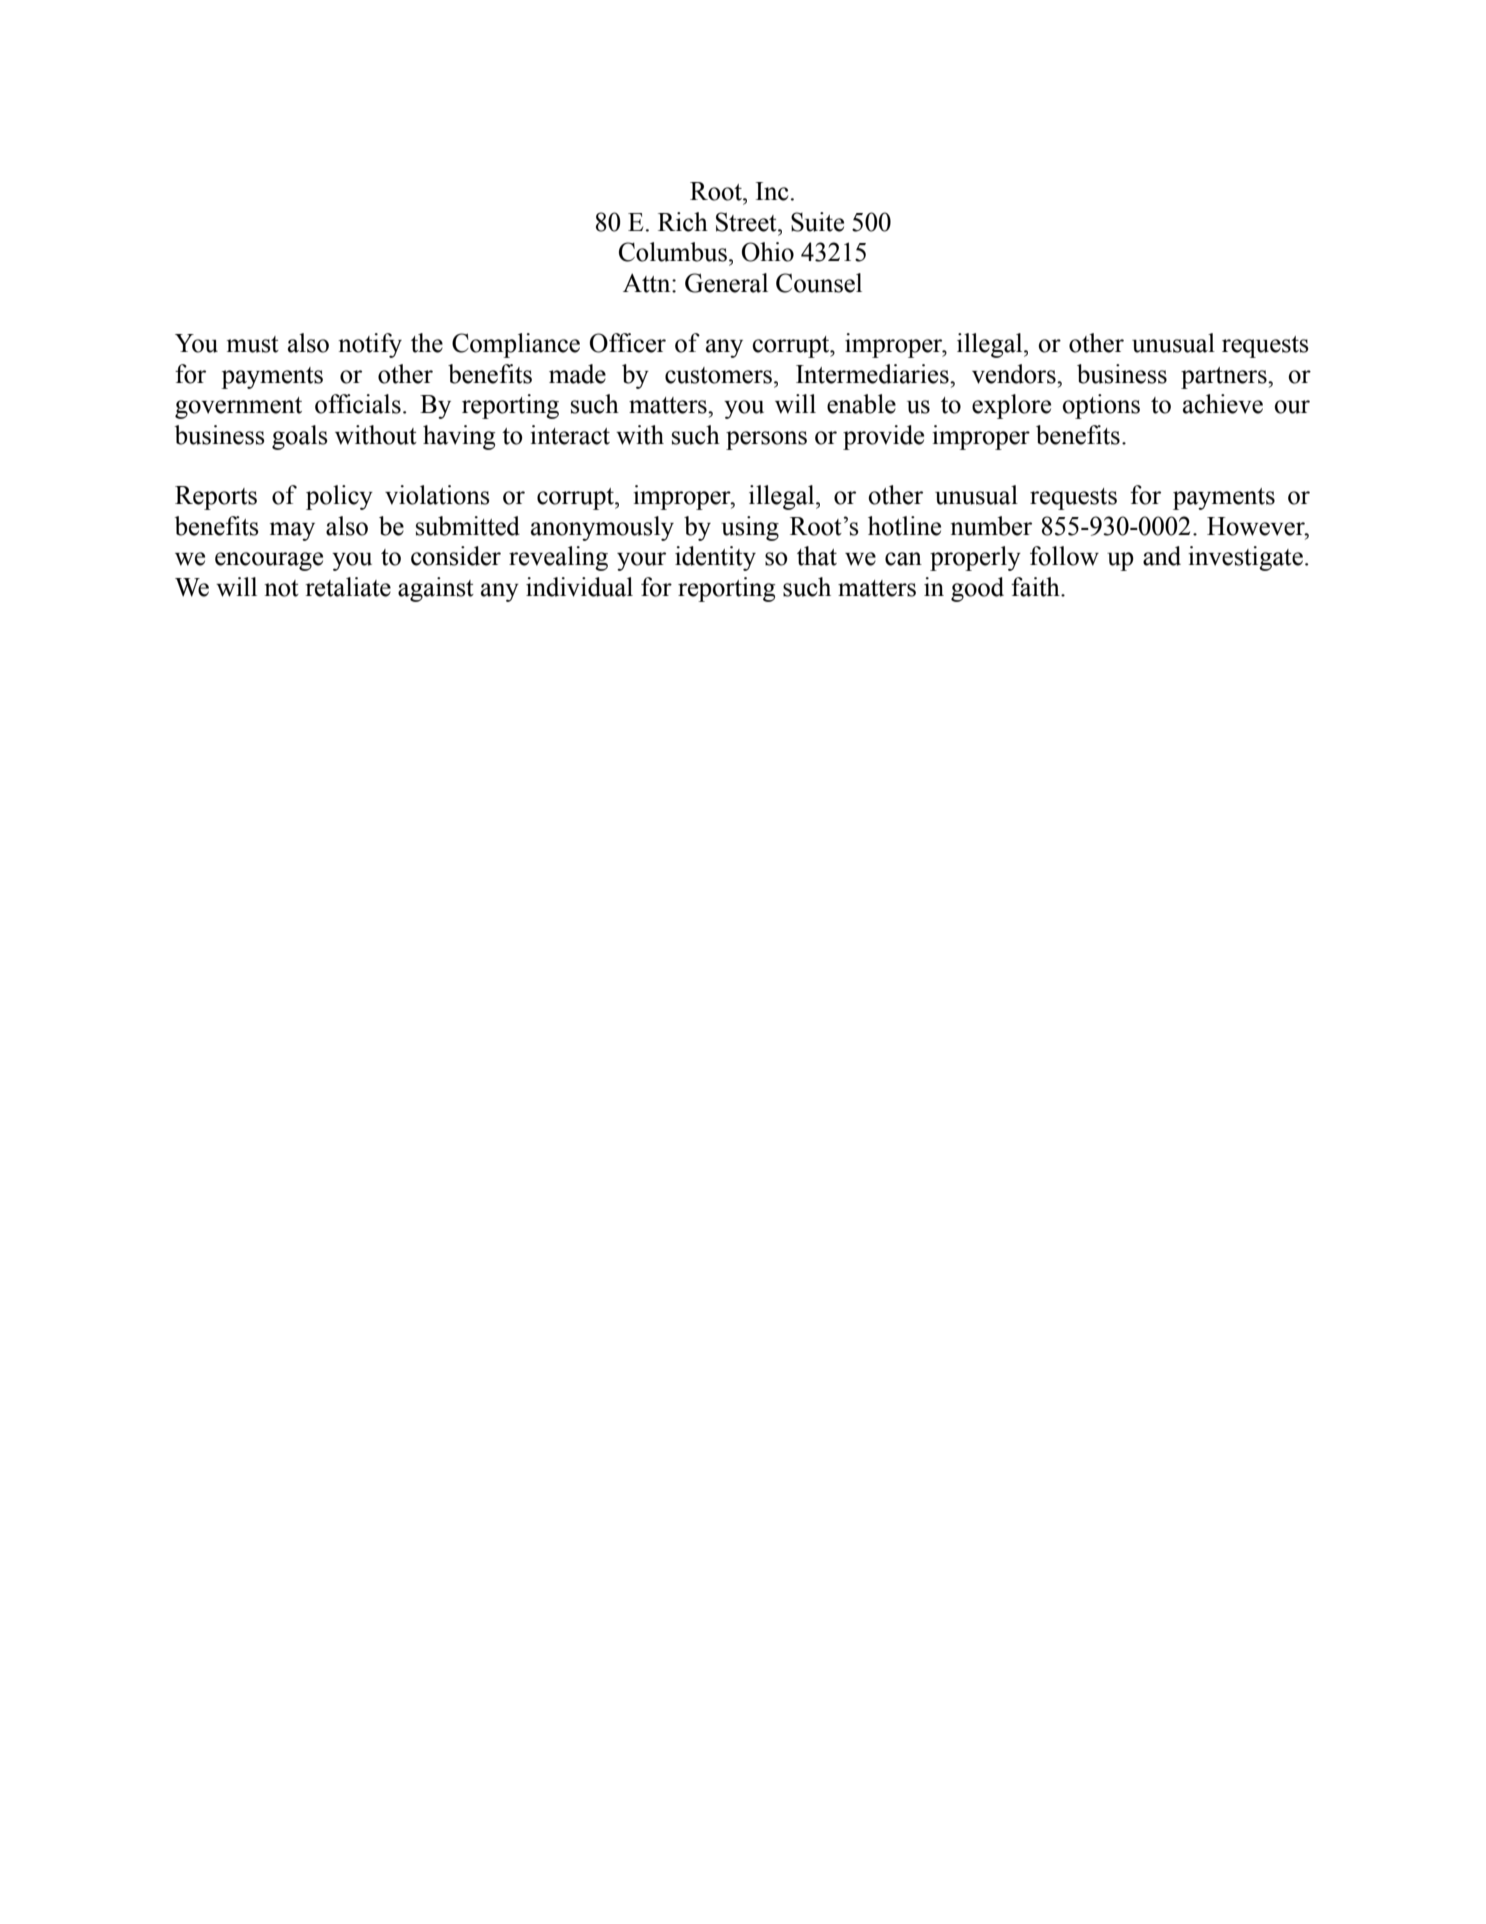 The image size is (1486, 1924). Describe the element at coordinates (1015, 374) in the screenshot. I see `vendors` at that location.
